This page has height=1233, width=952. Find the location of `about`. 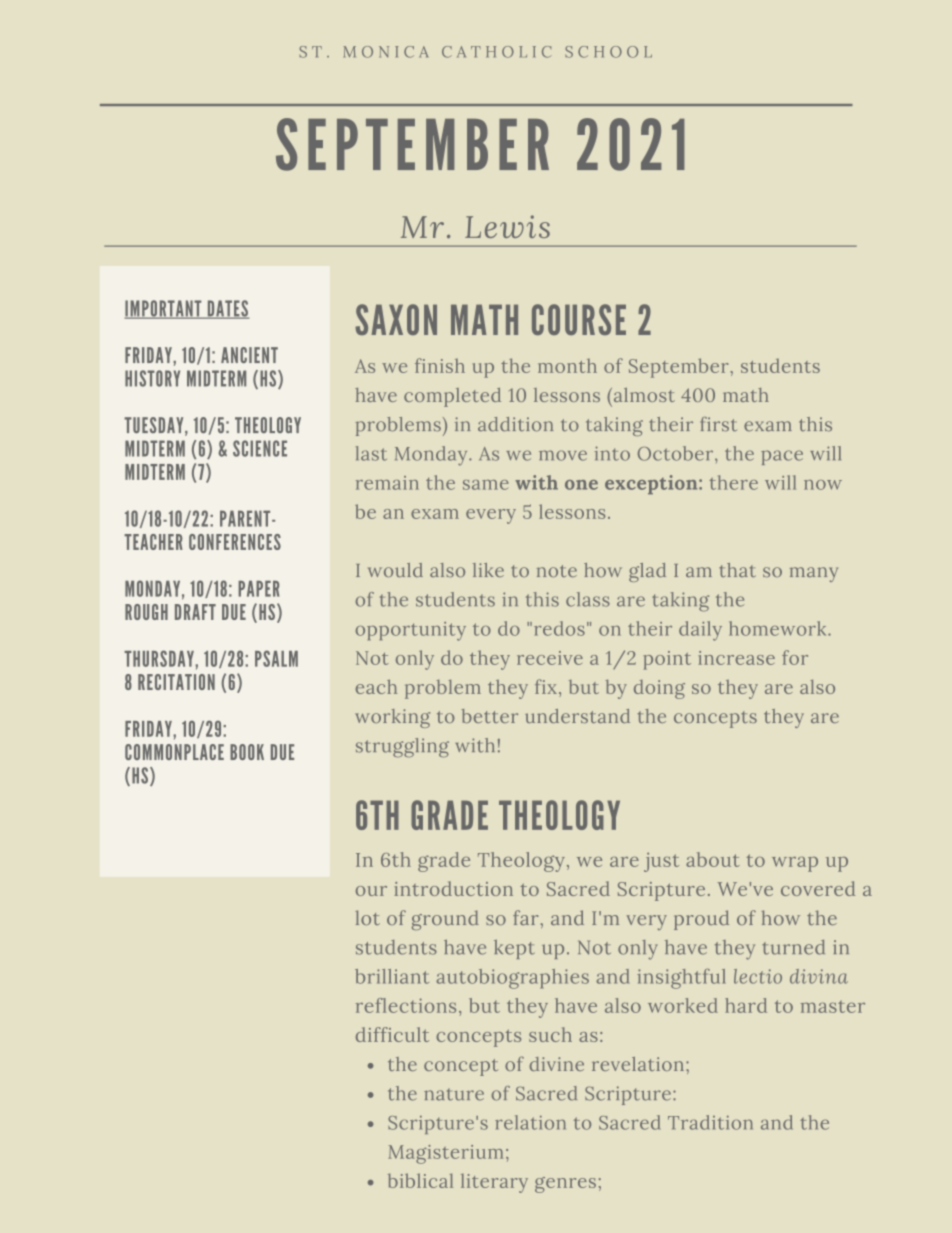

about is located at coordinates (713, 859).
